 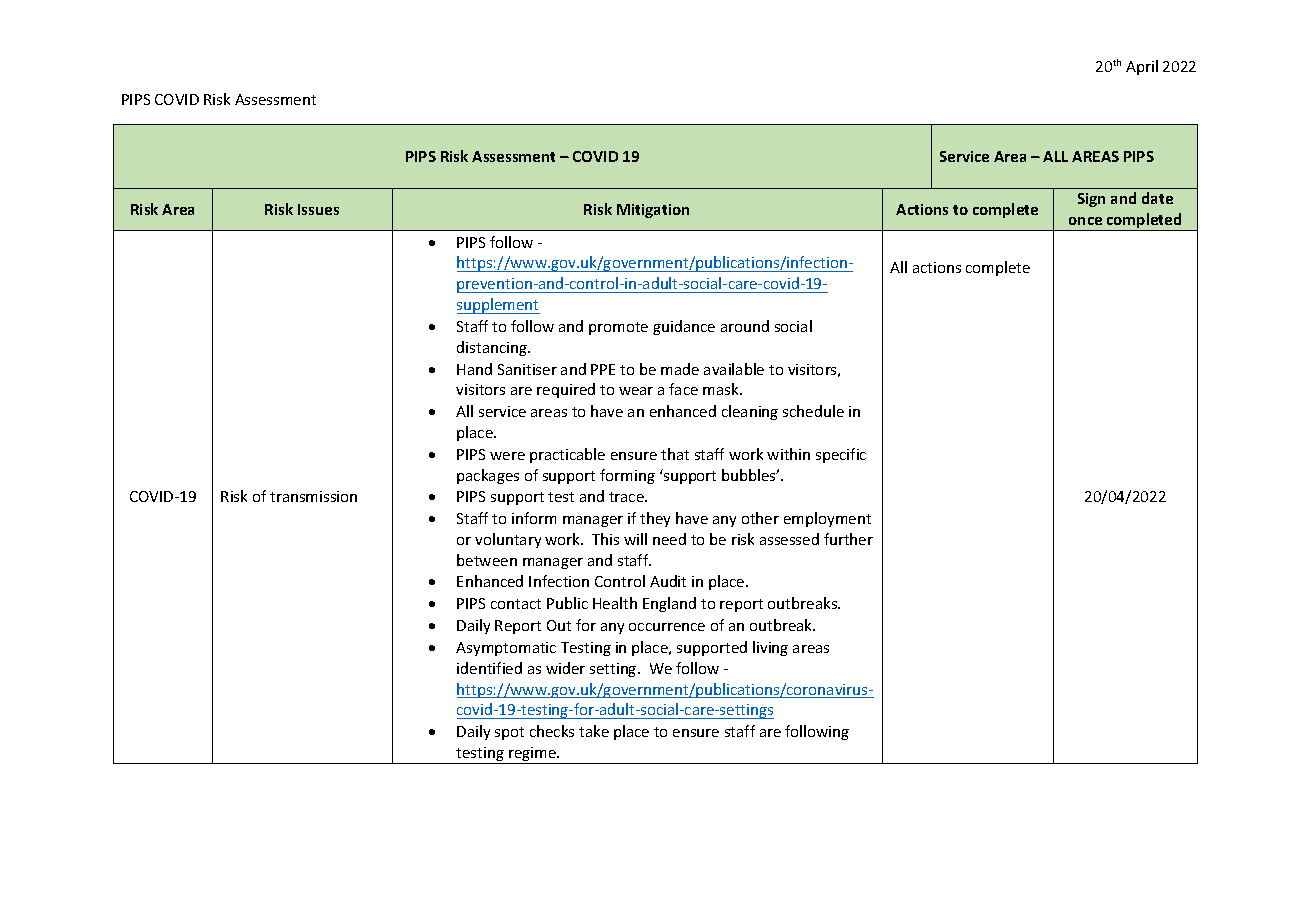 What do you see at coordinates (653, 211) in the document?
I see `Mitigation` at bounding box center [653, 211].
